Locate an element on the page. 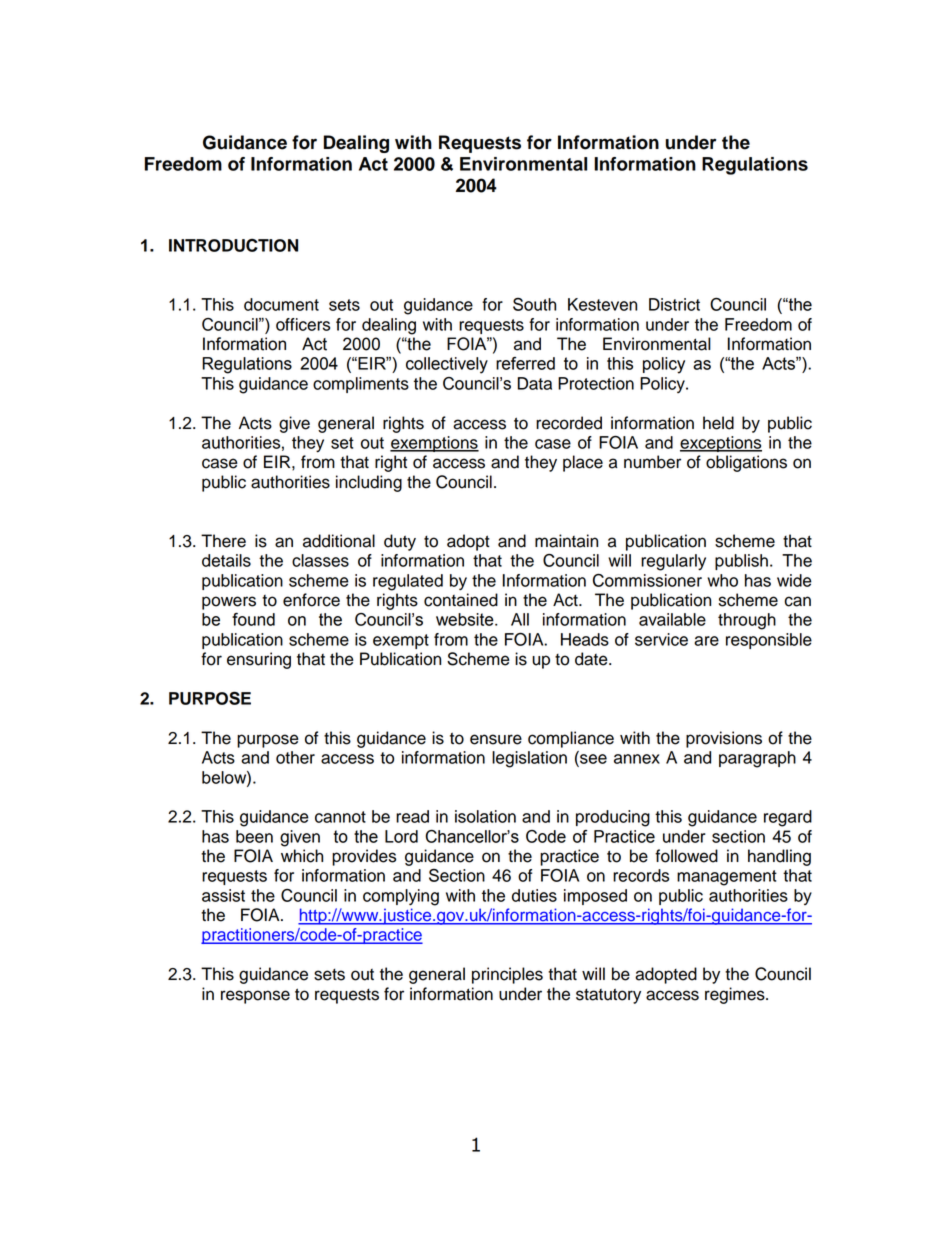  other is located at coordinates (295, 757).
